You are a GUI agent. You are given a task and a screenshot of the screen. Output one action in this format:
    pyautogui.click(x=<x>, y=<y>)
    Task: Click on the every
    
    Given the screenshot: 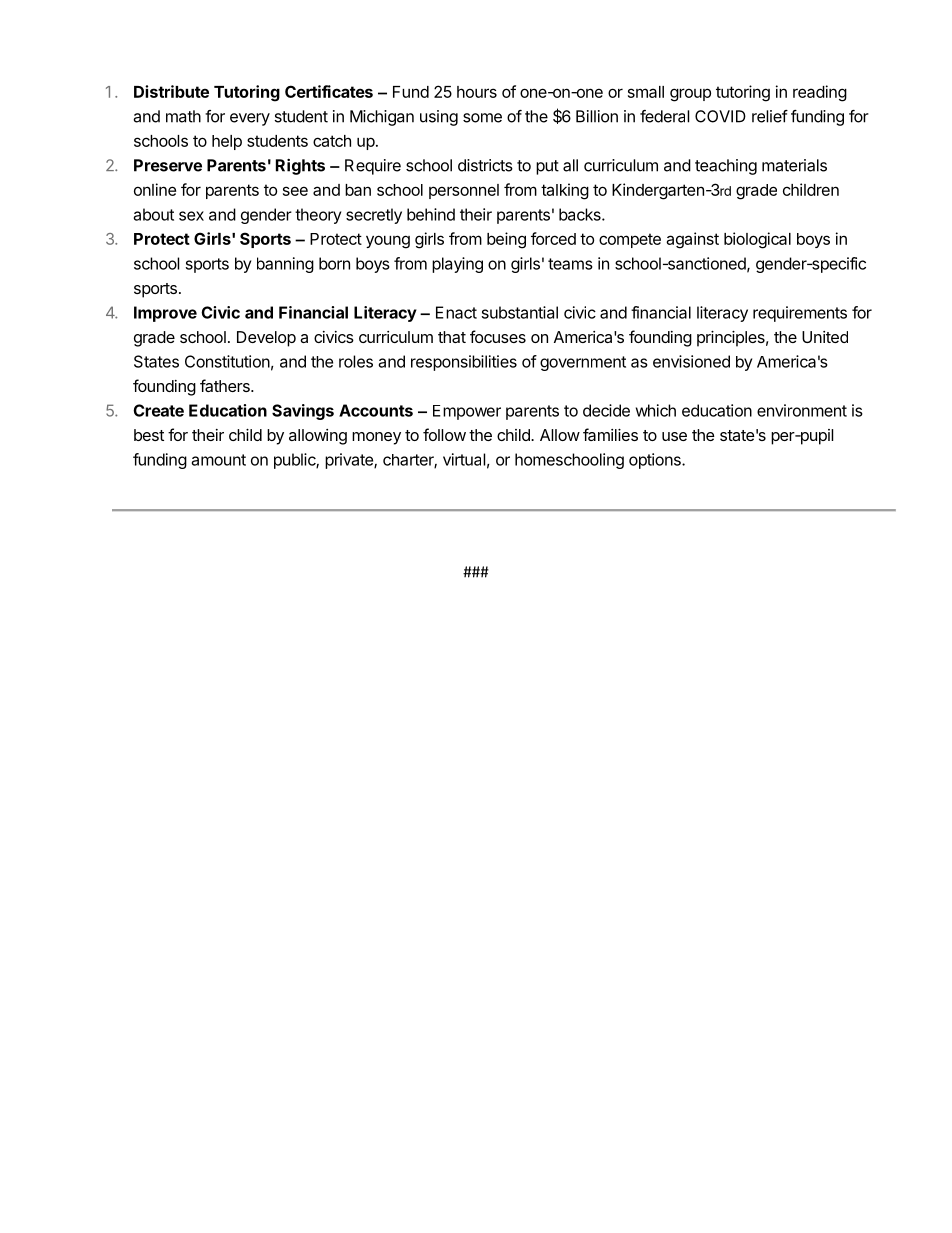 What is the action you would take?
    pyautogui.click(x=250, y=119)
